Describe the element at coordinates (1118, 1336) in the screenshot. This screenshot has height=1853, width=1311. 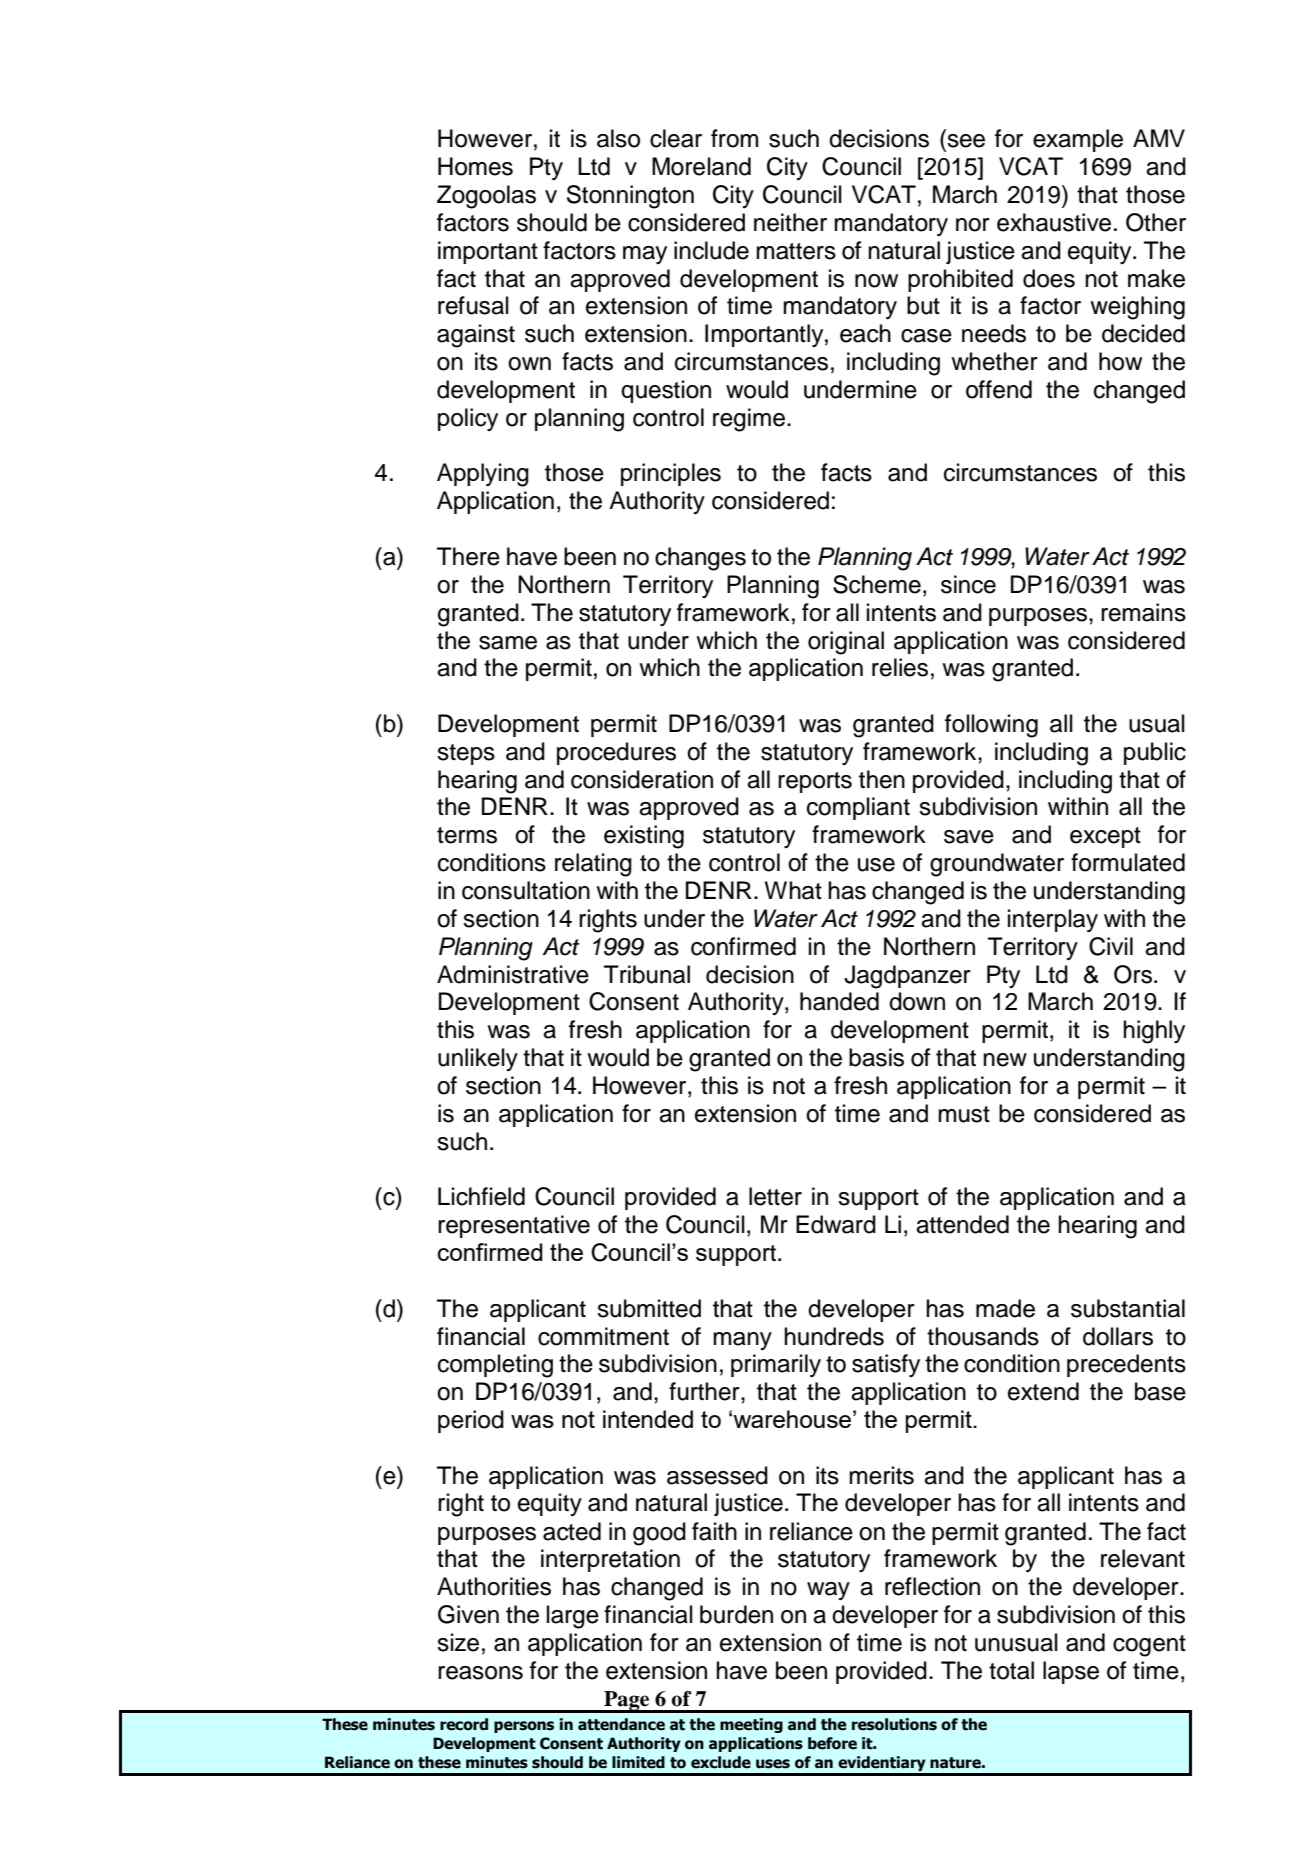
I see `dollars` at that location.
